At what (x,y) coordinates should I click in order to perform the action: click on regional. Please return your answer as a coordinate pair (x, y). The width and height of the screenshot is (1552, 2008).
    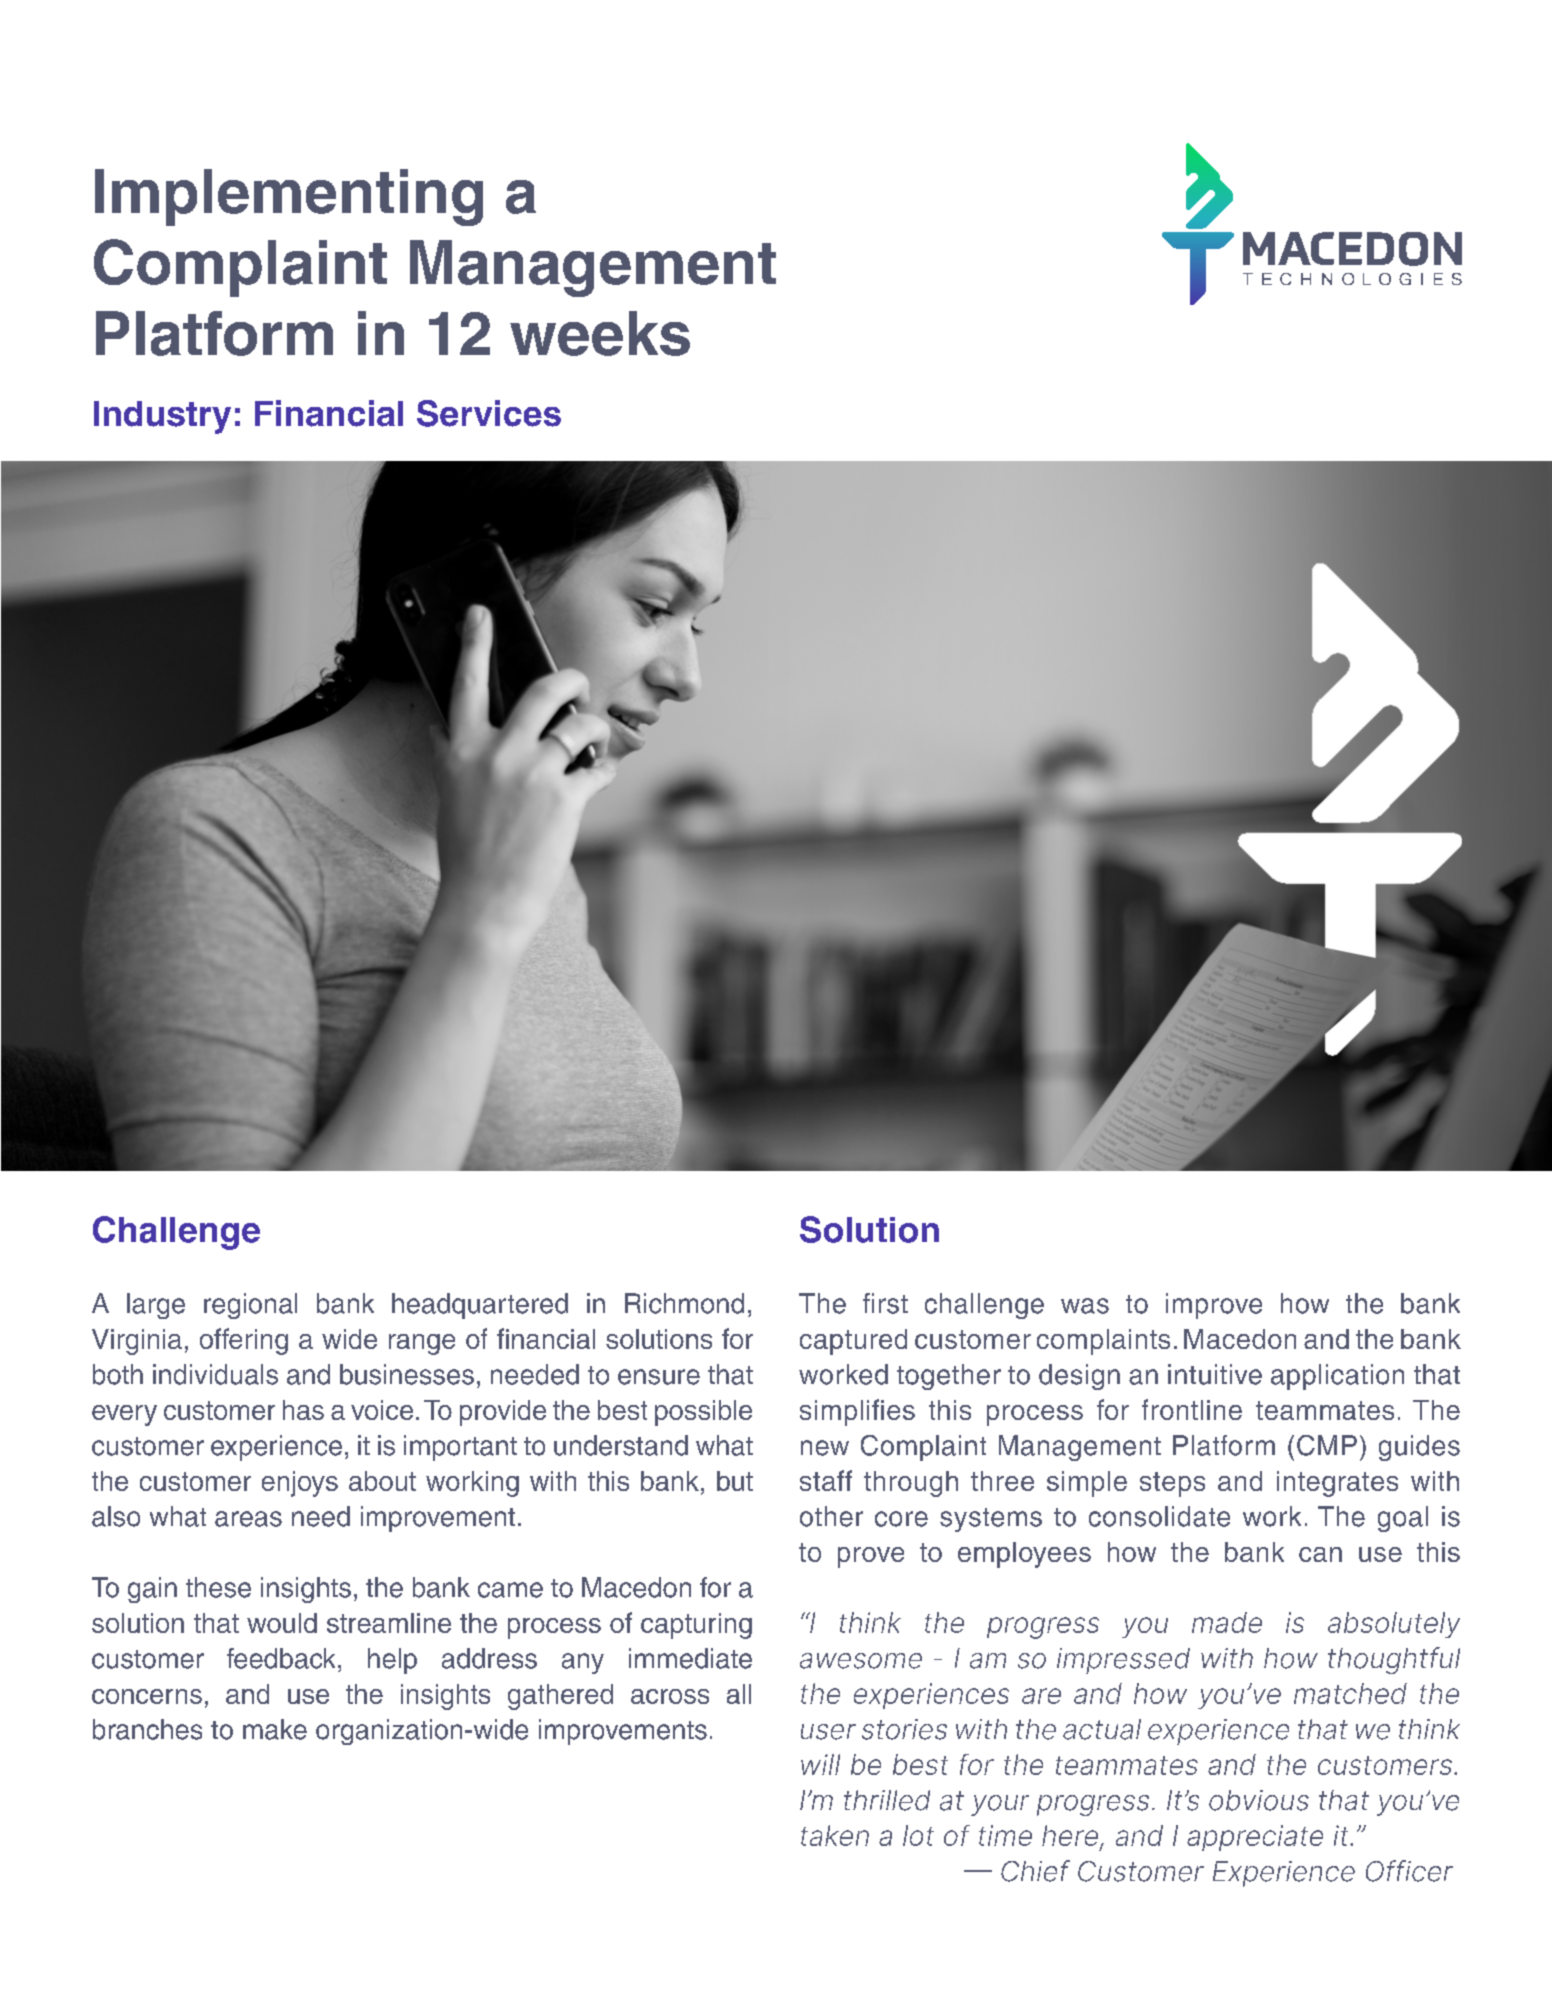
    Looking at the image, I should click on (250, 1306).
